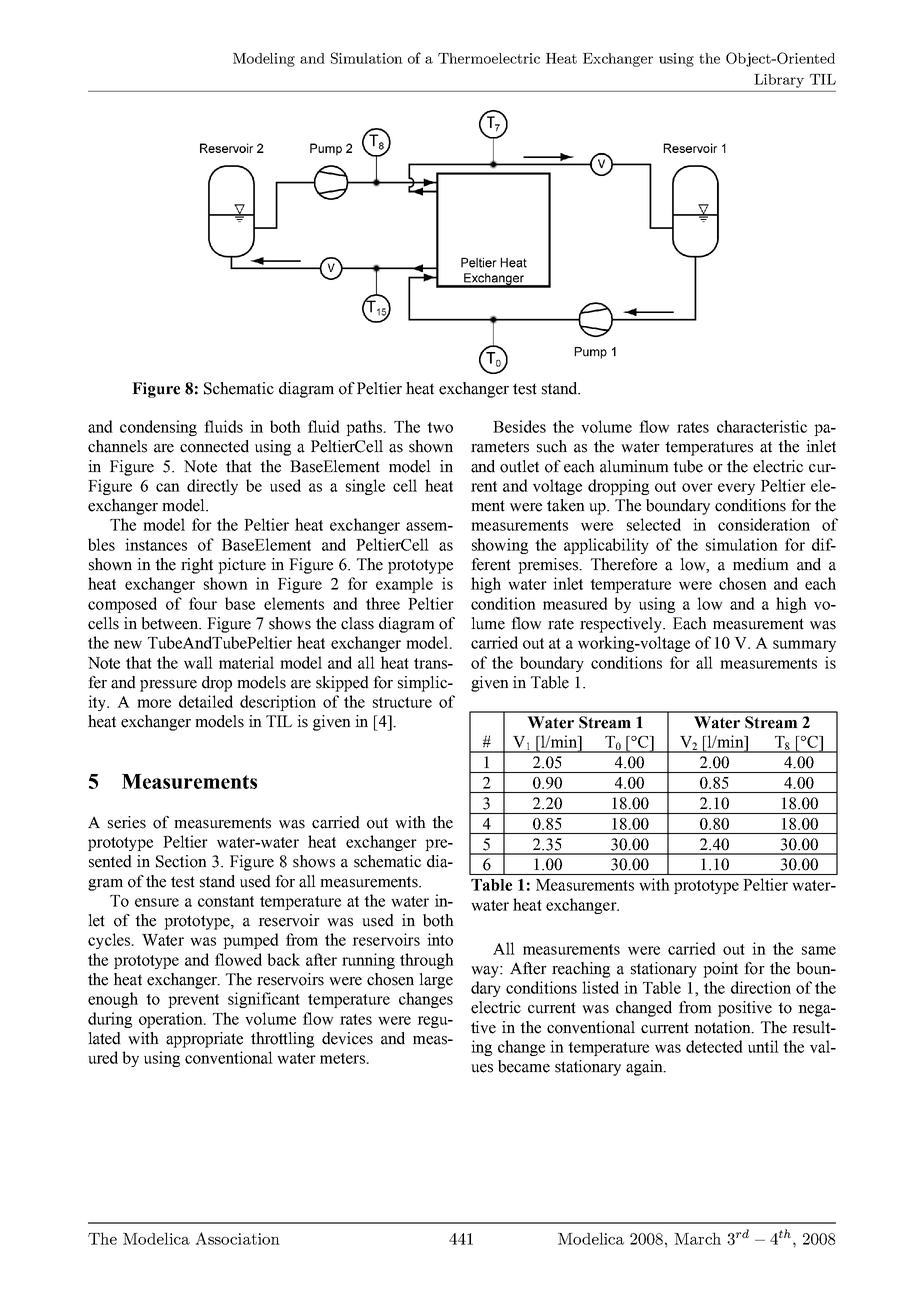 The image size is (924, 1308). What do you see at coordinates (402, 702) in the screenshot?
I see `structure` at bounding box center [402, 702].
